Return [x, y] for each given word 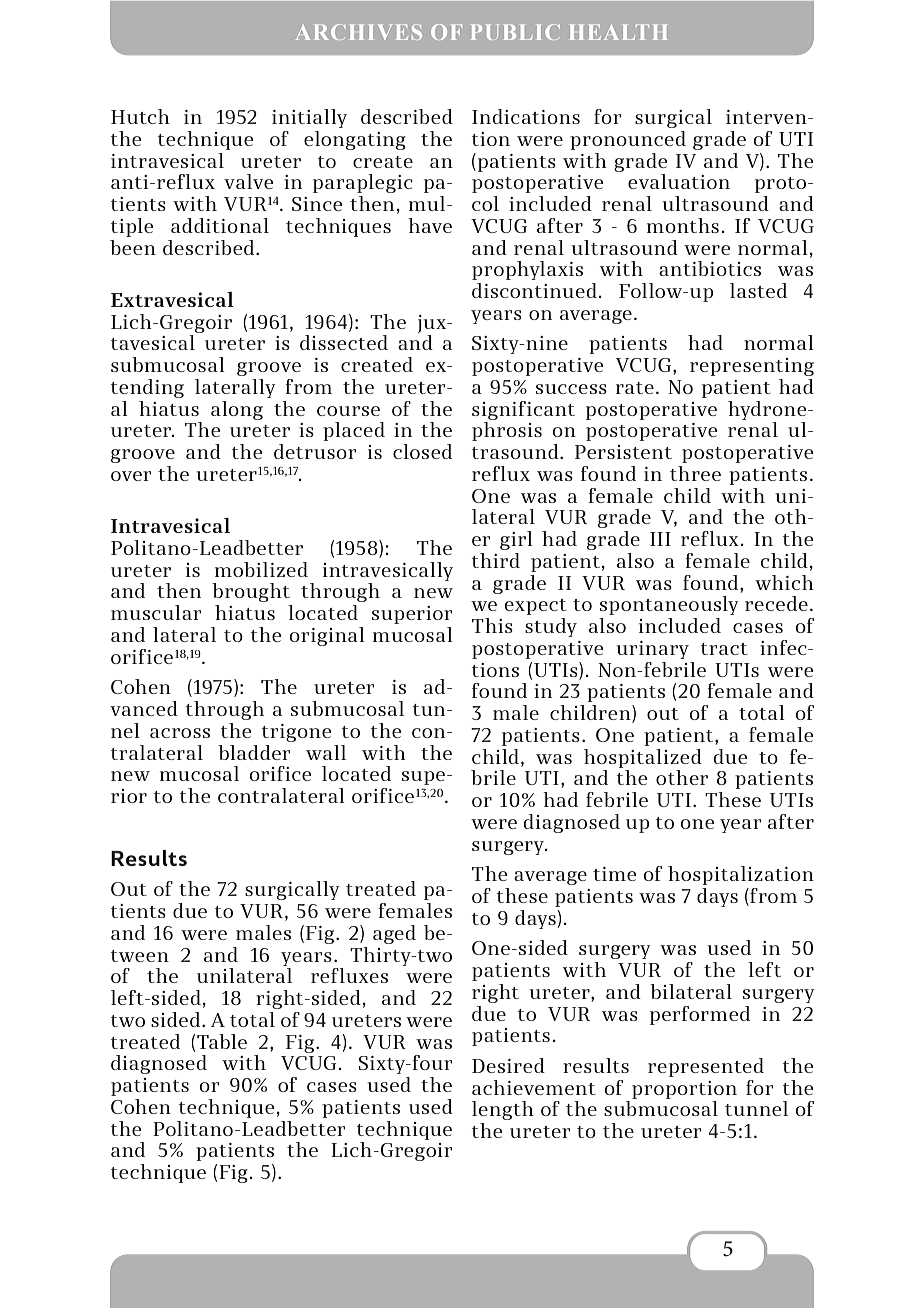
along [237, 410]
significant [523, 410]
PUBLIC [515, 32]
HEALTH [618, 32]
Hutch [140, 116]
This [492, 625]
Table [222, 1041]
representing [752, 367]
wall [326, 752]
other [682, 777]
